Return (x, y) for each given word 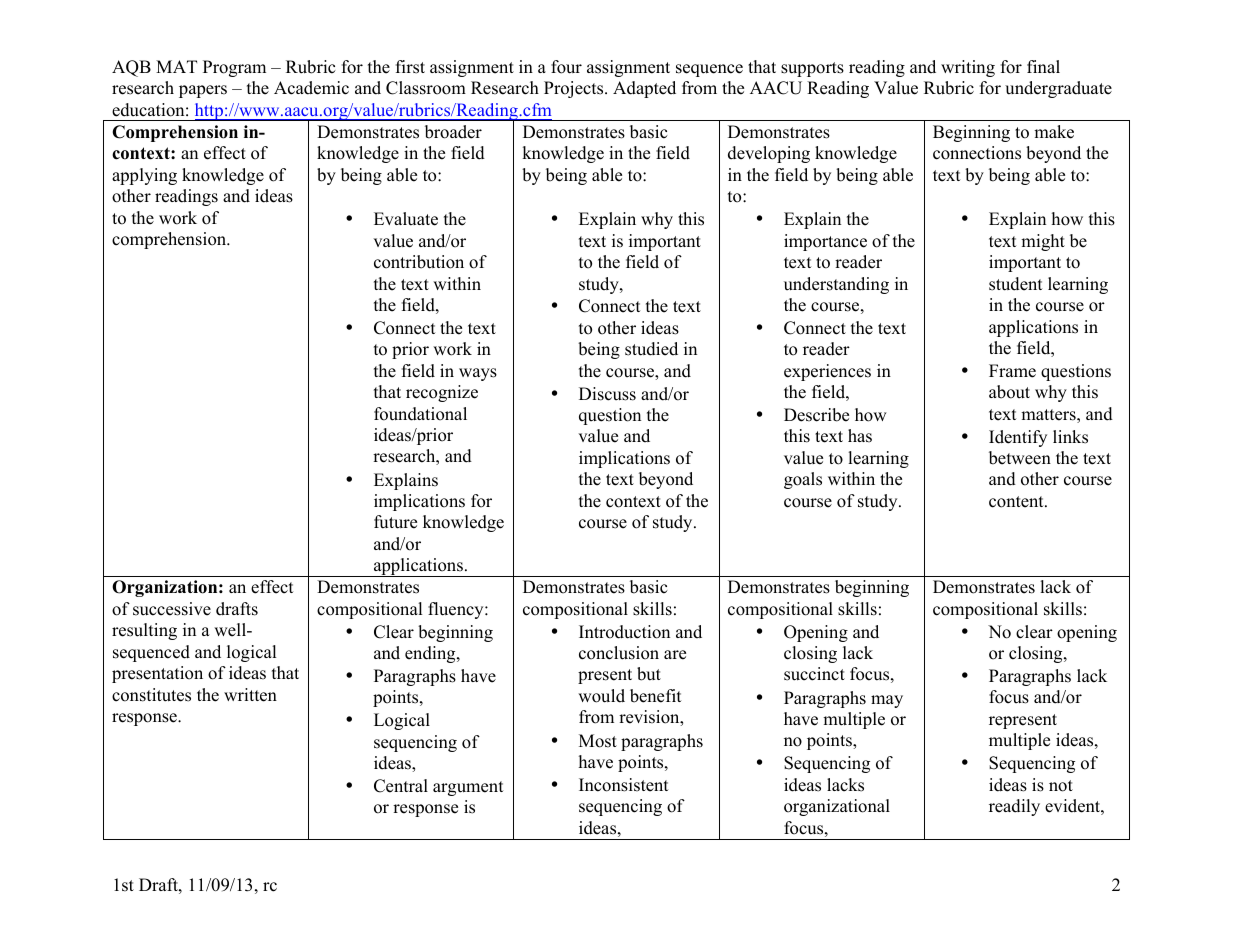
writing (968, 68)
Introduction (624, 632)
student (1016, 284)
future (395, 522)
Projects (575, 89)
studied (651, 349)
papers (203, 91)
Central (401, 786)
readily (1014, 807)
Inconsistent (624, 785)
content (1017, 502)
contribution (419, 262)
